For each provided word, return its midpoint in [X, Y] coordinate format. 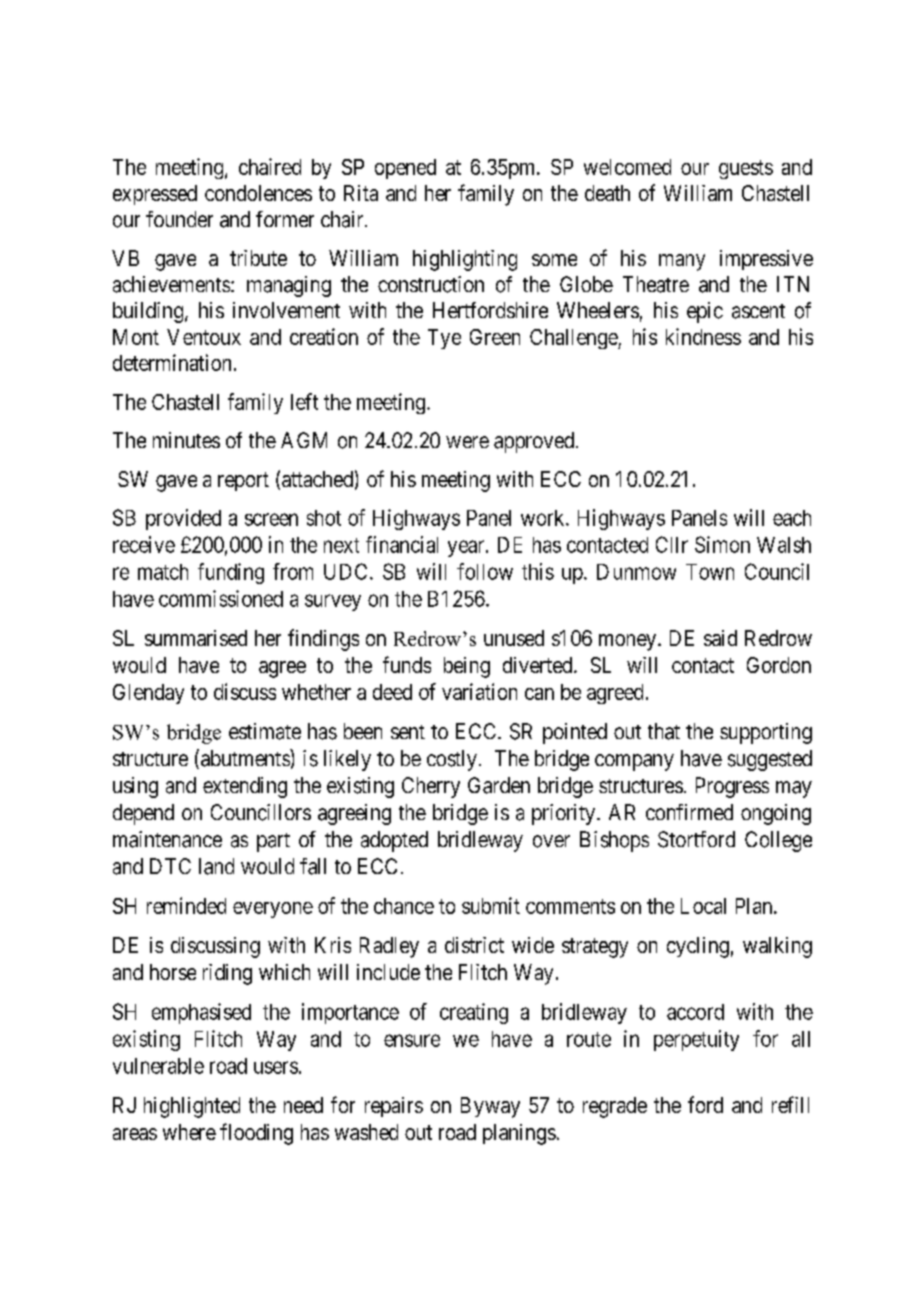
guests [746, 169]
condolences [258, 193]
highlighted [192, 1107]
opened [405, 169]
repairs [394, 1107]
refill [790, 1104]
